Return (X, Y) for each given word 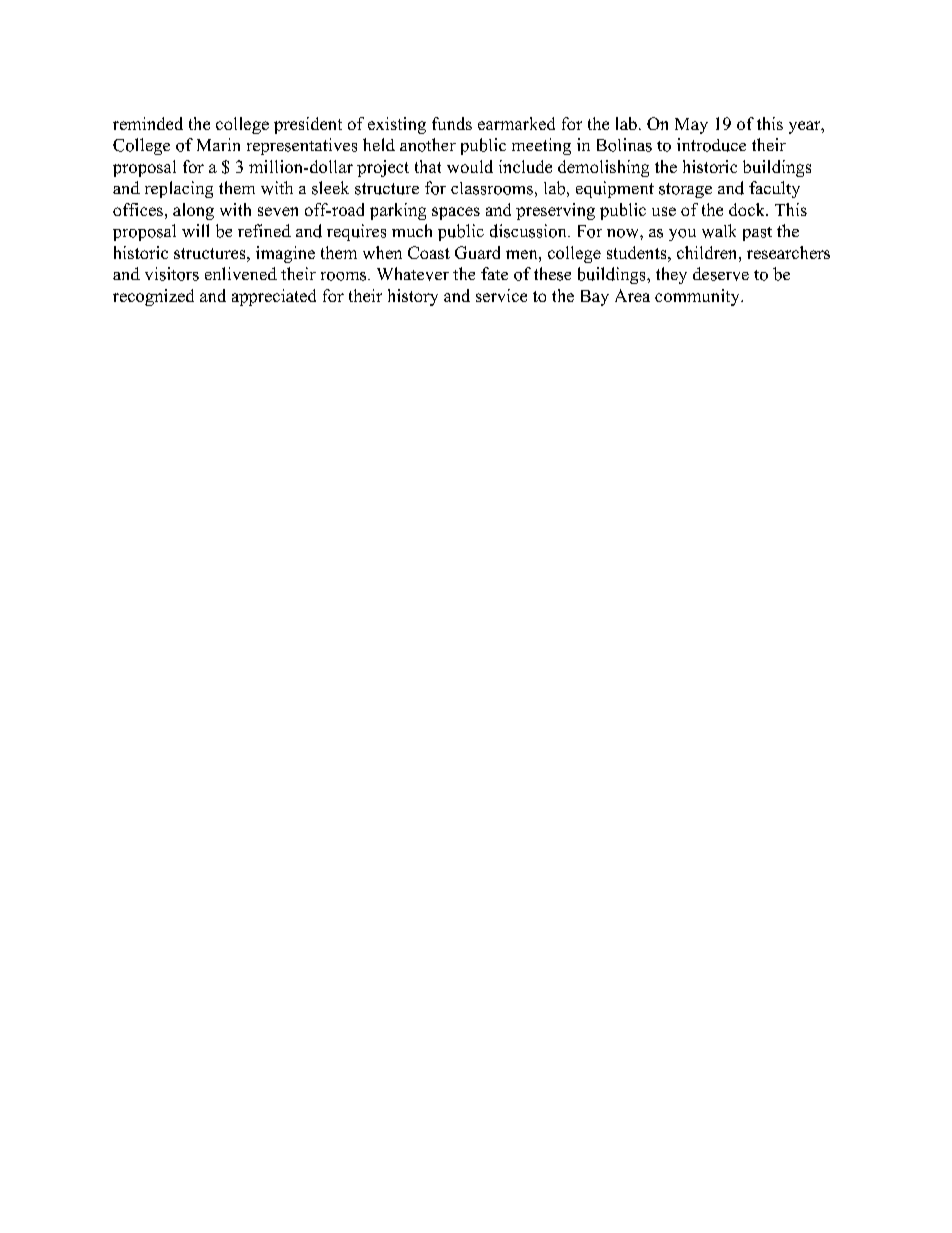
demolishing (603, 168)
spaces (456, 213)
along (193, 211)
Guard (477, 252)
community (698, 297)
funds (452, 123)
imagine (285, 254)
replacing (179, 189)
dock (748, 209)
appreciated (274, 297)
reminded (148, 123)
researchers (788, 252)
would (470, 166)
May (691, 126)
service (501, 295)
